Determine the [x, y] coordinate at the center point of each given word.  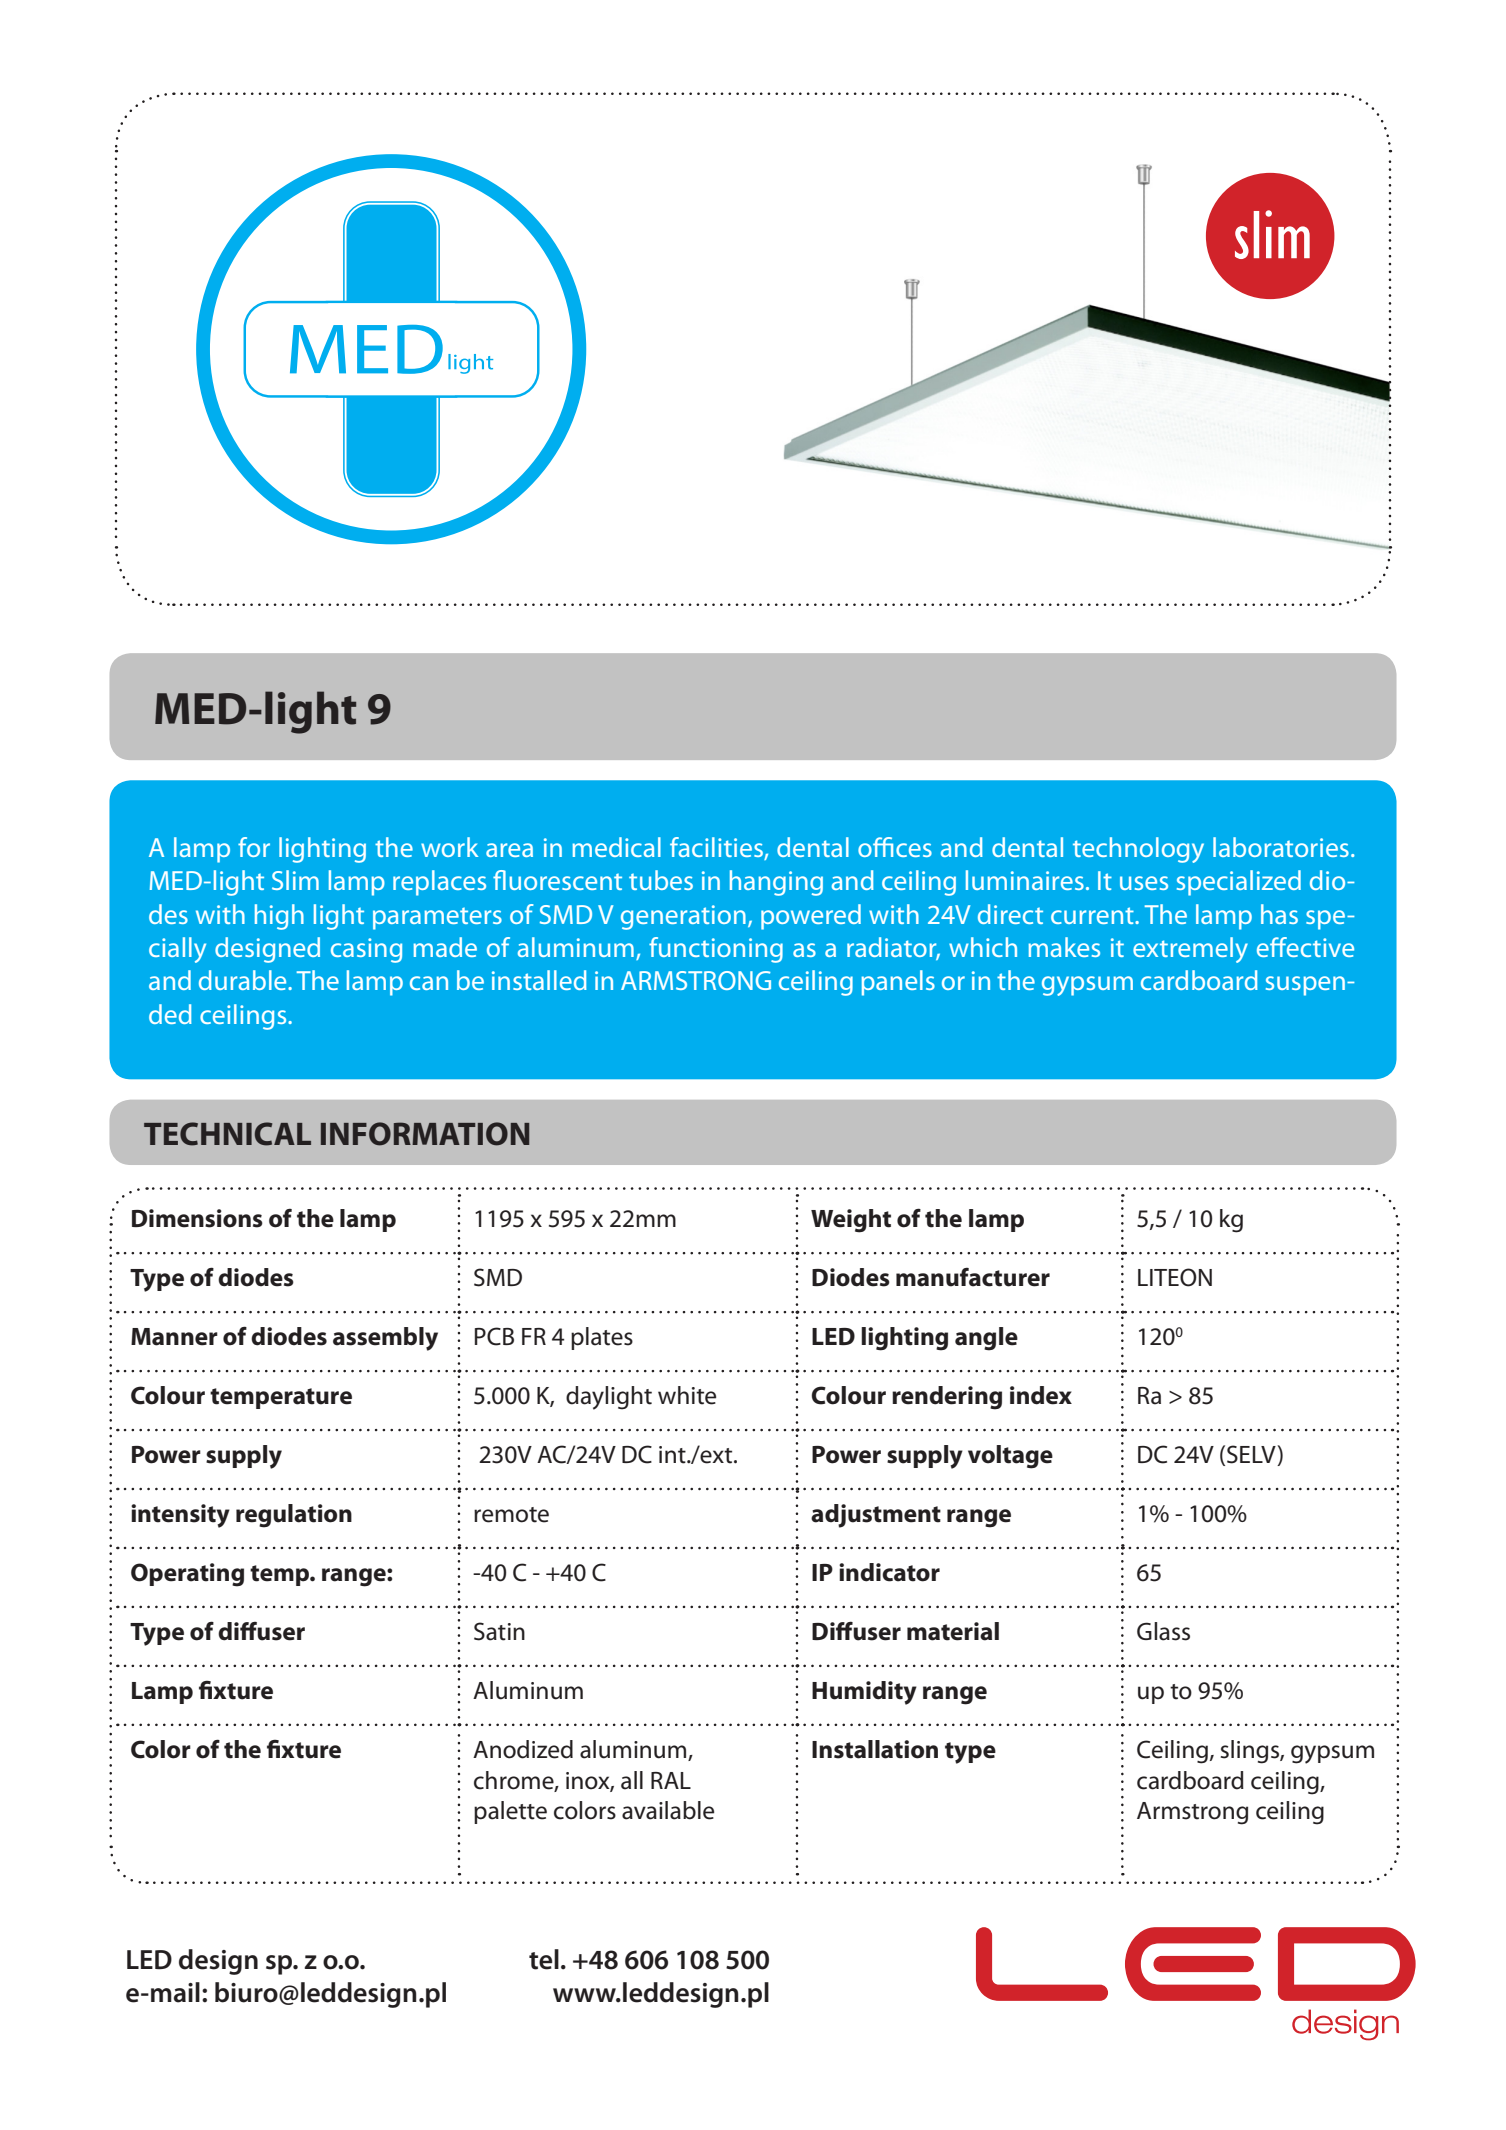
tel [544, 1959]
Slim [295, 880]
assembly [385, 1339]
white [687, 1395]
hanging [776, 883]
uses [1144, 883]
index [1041, 1395]
